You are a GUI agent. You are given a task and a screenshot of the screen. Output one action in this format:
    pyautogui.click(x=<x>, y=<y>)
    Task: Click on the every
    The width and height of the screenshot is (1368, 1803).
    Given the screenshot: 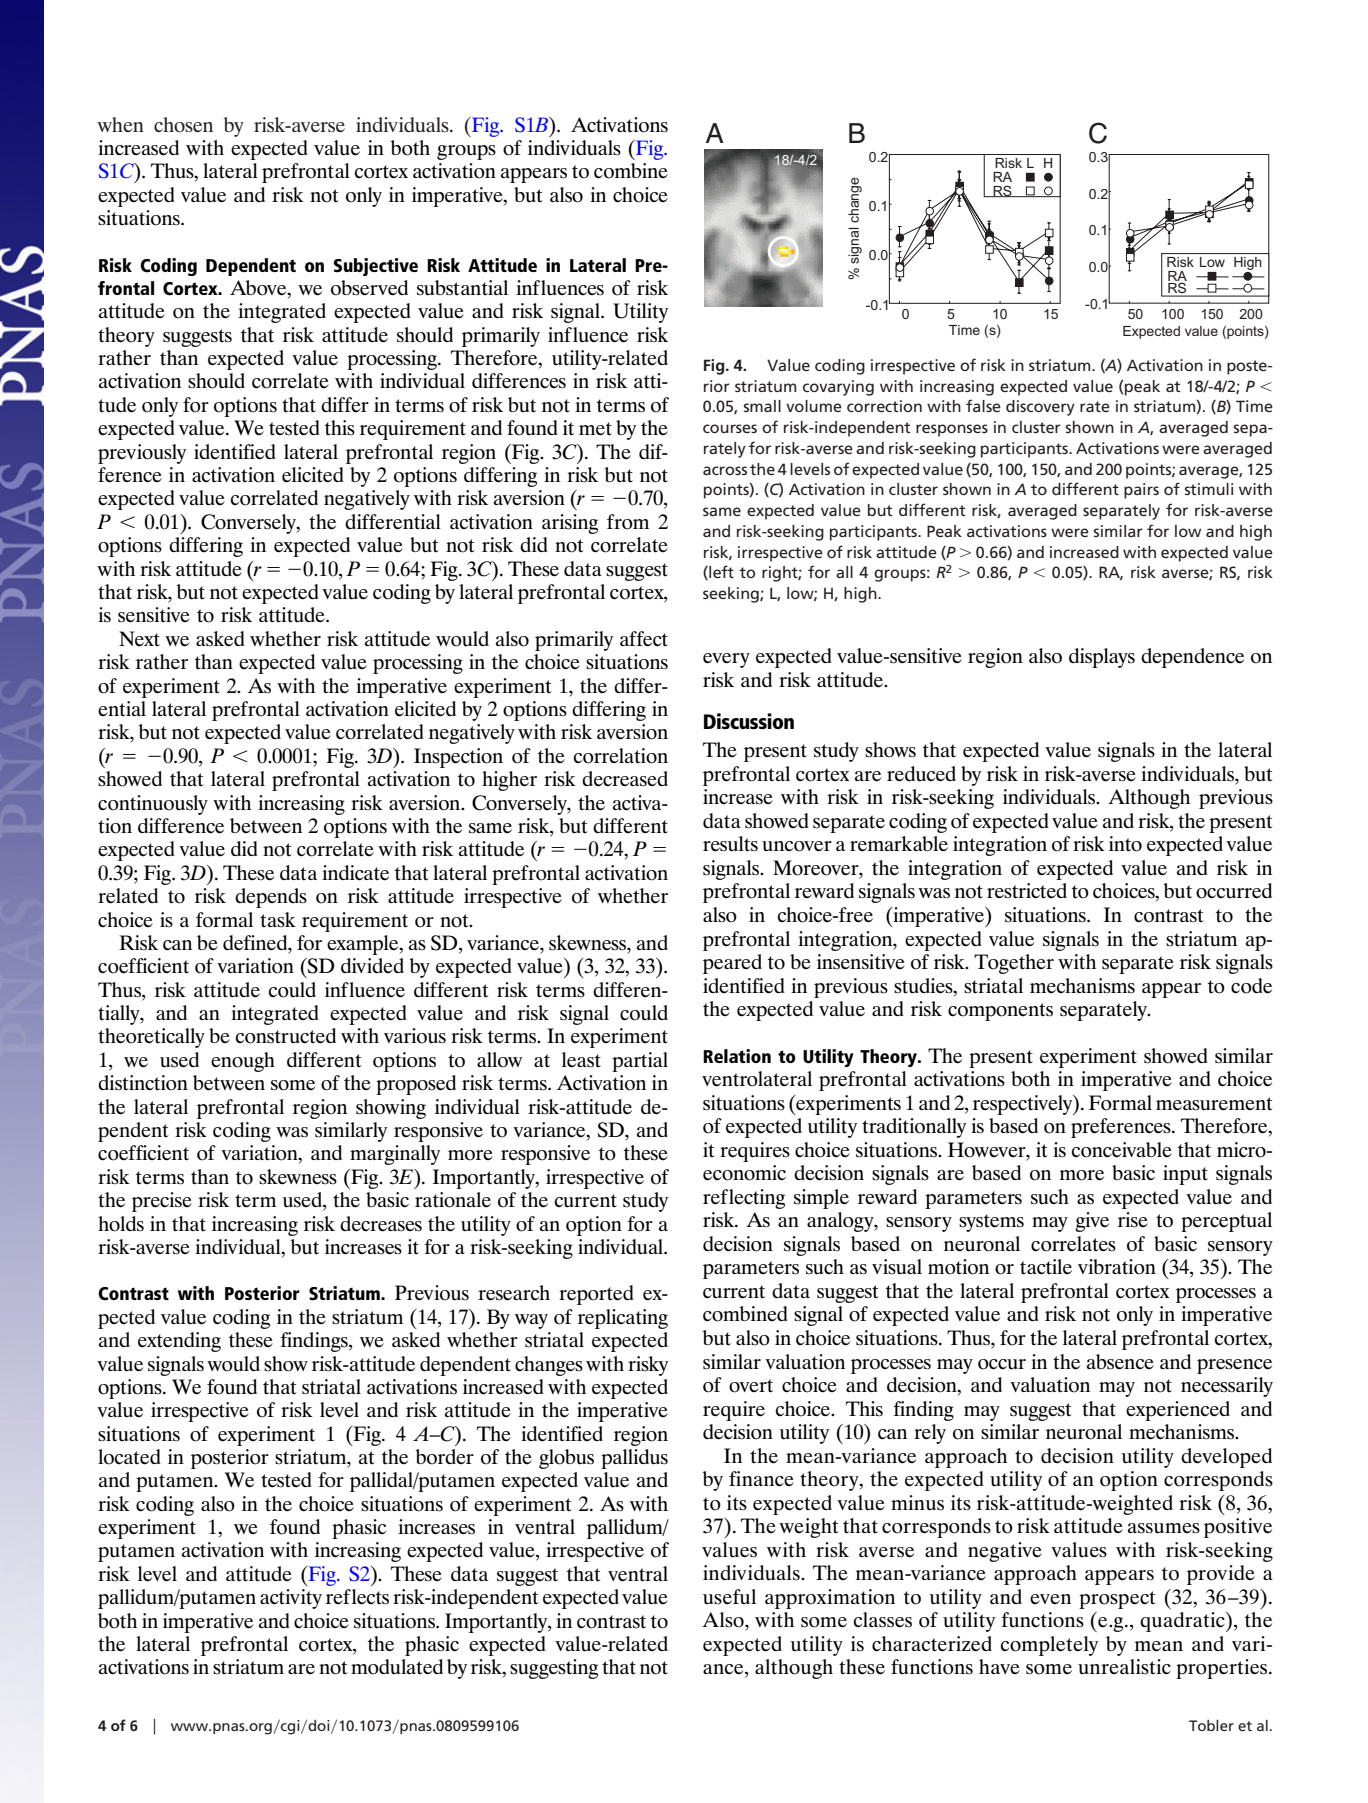 What is the action you would take?
    pyautogui.click(x=726, y=660)
